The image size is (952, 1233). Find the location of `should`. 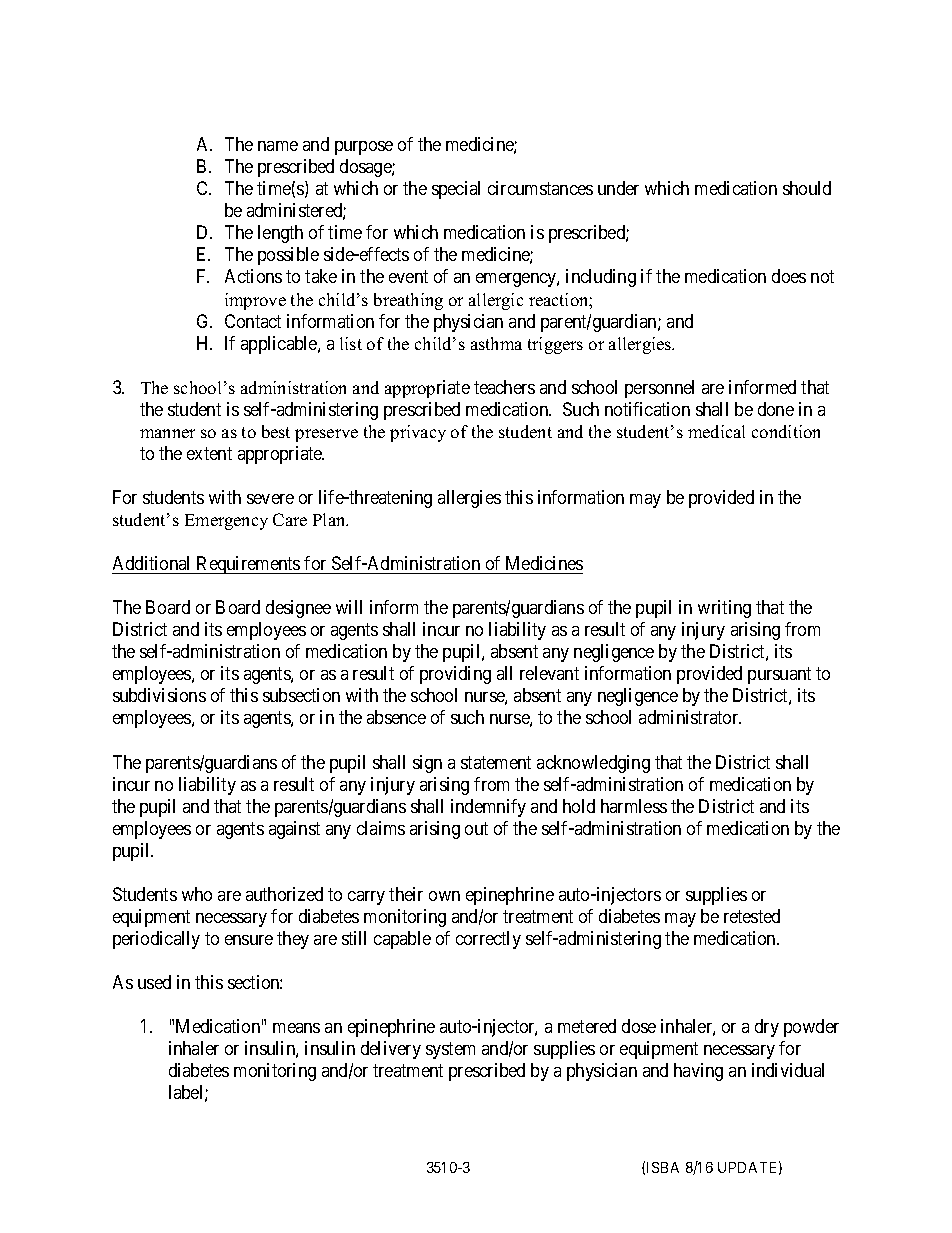

should is located at coordinates (807, 188).
